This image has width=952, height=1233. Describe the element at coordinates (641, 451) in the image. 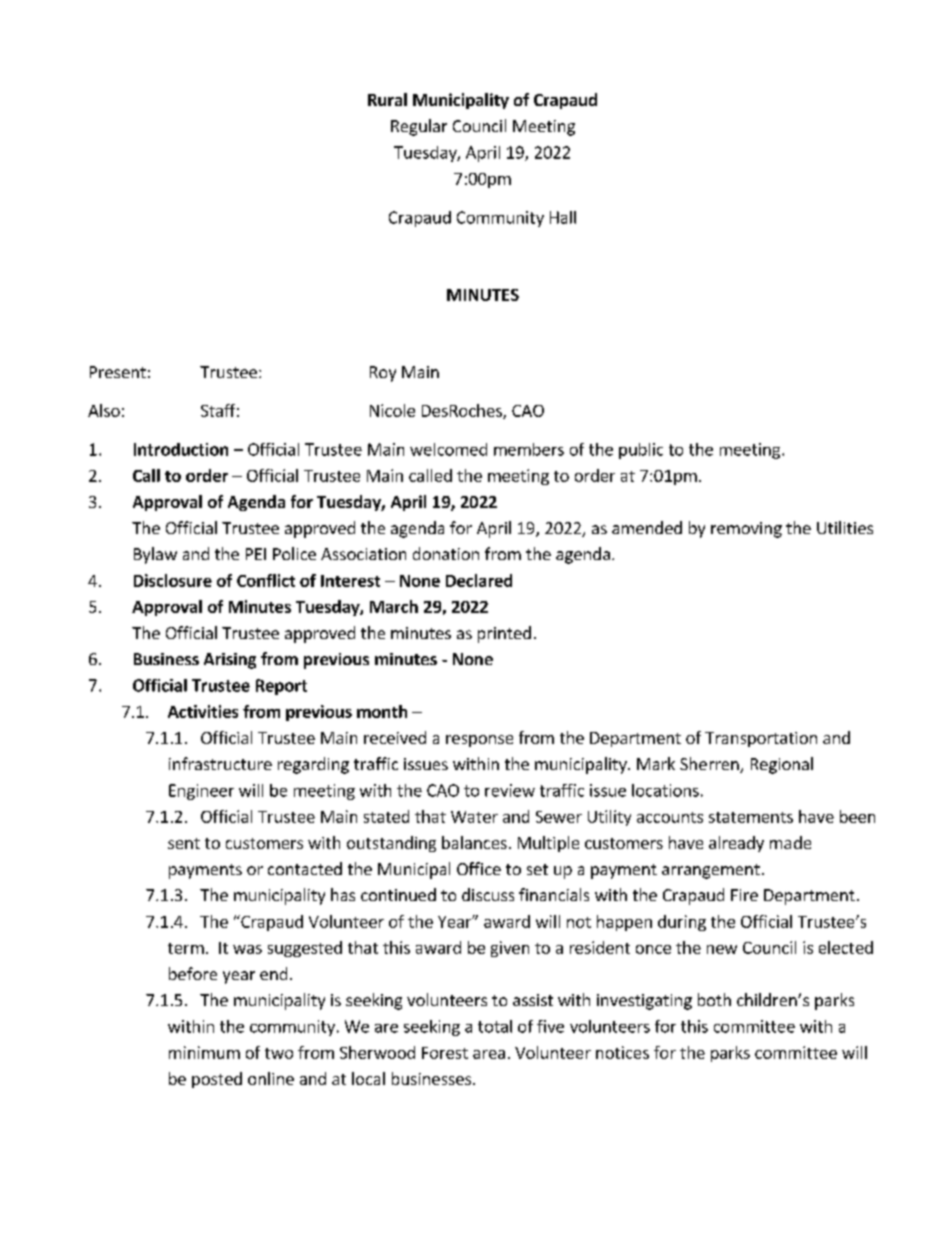

I see `public` at that location.
